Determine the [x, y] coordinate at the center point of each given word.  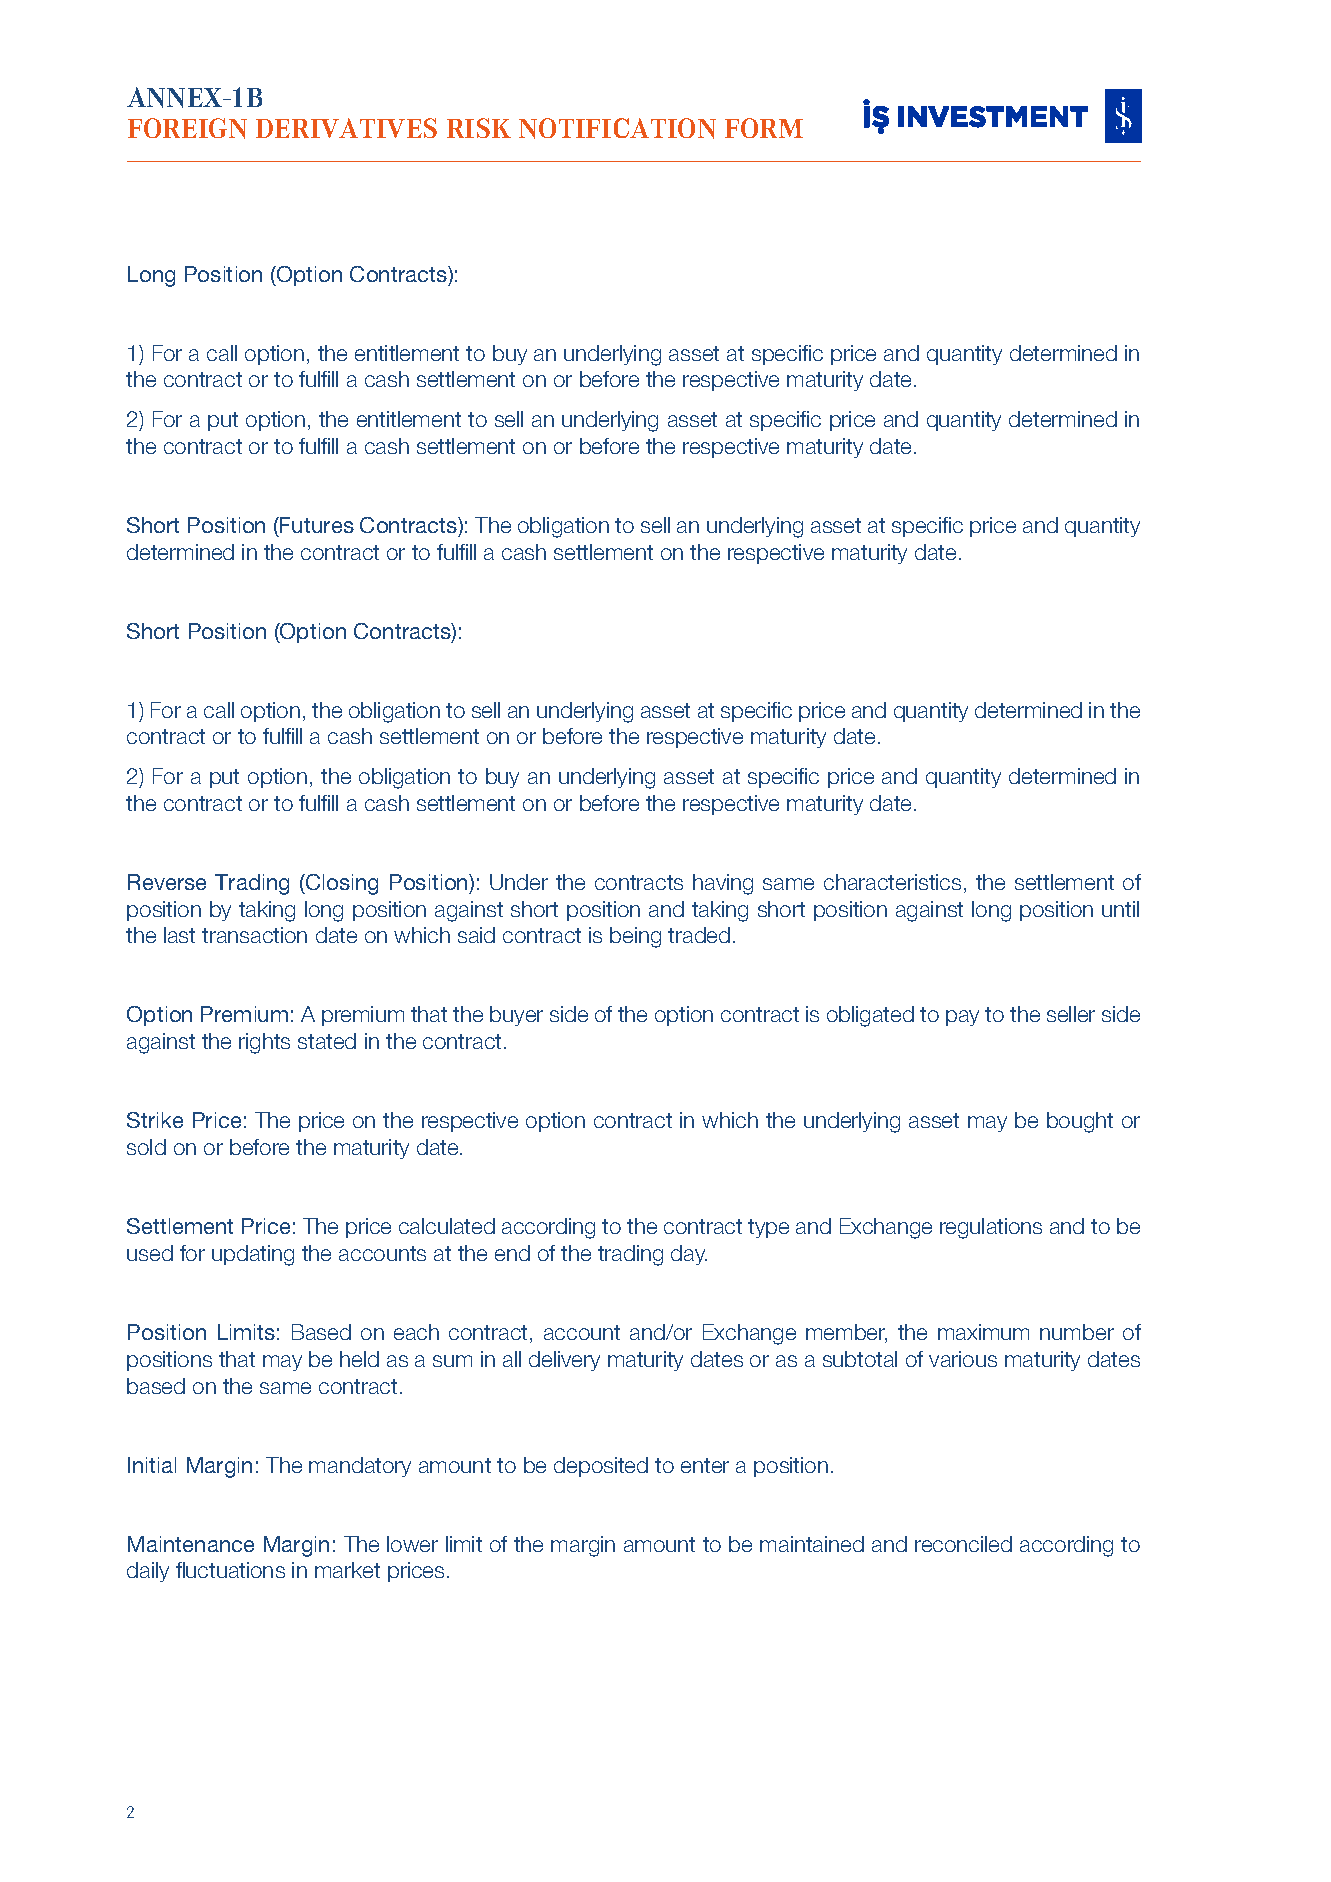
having [723, 884]
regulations [991, 1228]
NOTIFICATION [617, 128]
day [689, 1255]
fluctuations [230, 1570]
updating [253, 1255]
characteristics [892, 882]
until [1120, 909]
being [635, 937]
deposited [601, 1467]
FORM [764, 128]
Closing [341, 884]
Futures [316, 525]
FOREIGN [187, 128]
